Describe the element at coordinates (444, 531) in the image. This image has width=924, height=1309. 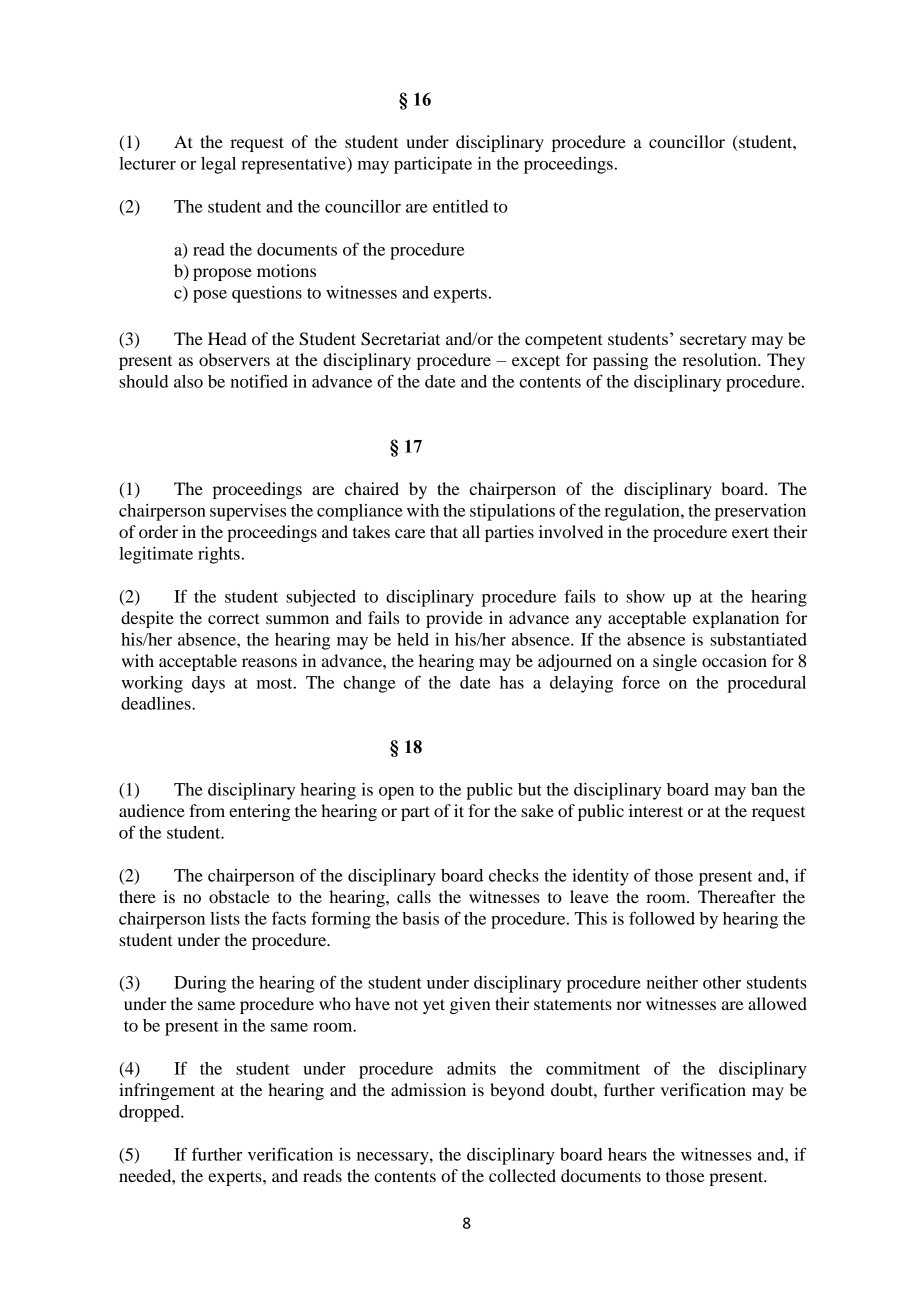
I see `that` at that location.
